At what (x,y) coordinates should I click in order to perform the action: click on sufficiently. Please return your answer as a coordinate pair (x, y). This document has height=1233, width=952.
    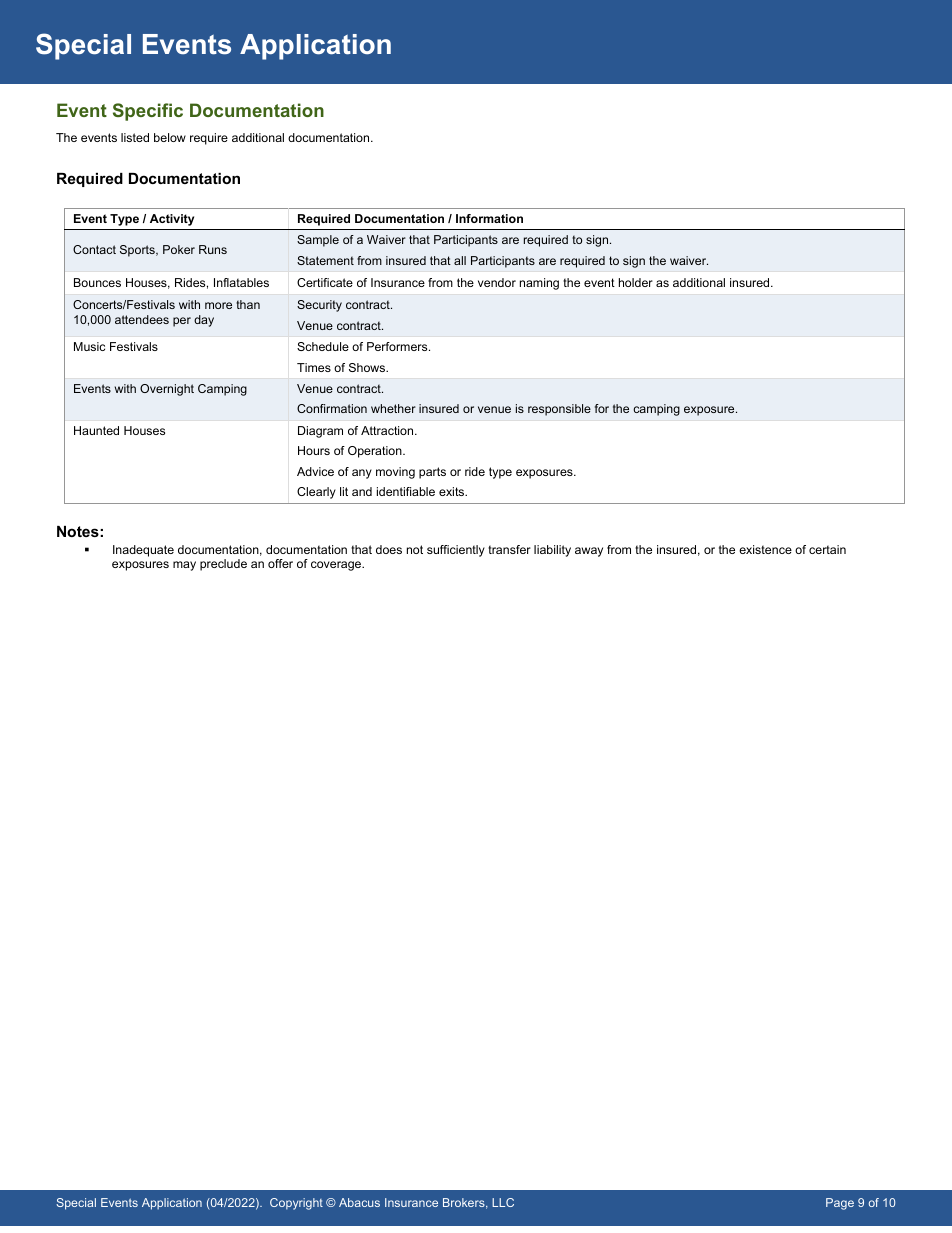
    Looking at the image, I should click on (456, 551).
